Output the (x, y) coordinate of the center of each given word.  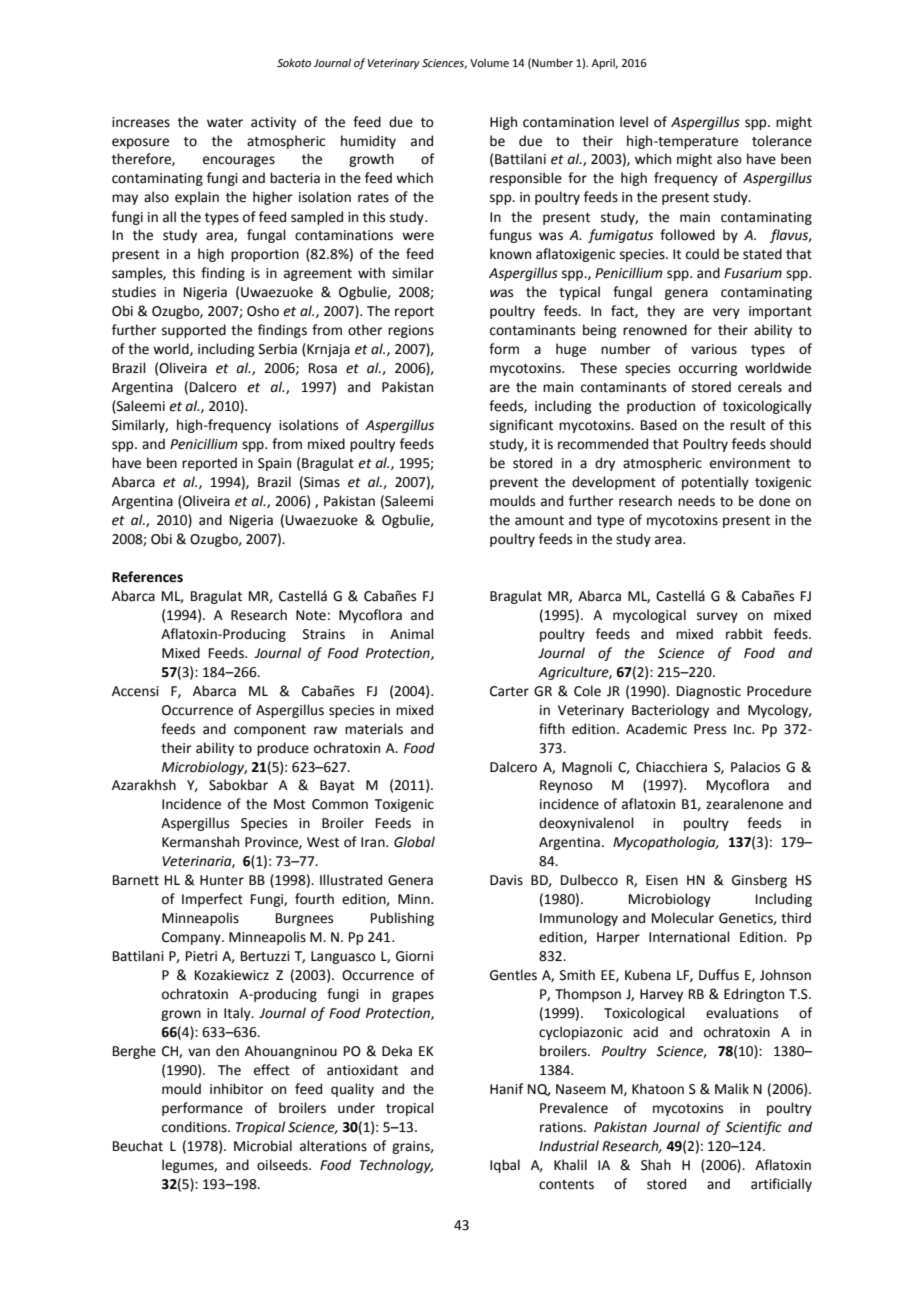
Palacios (755, 767)
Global (414, 842)
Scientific (753, 1128)
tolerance (782, 141)
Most (289, 804)
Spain (274, 464)
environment (750, 463)
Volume (489, 62)
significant (521, 426)
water (225, 123)
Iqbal (505, 1166)
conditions (195, 1127)
